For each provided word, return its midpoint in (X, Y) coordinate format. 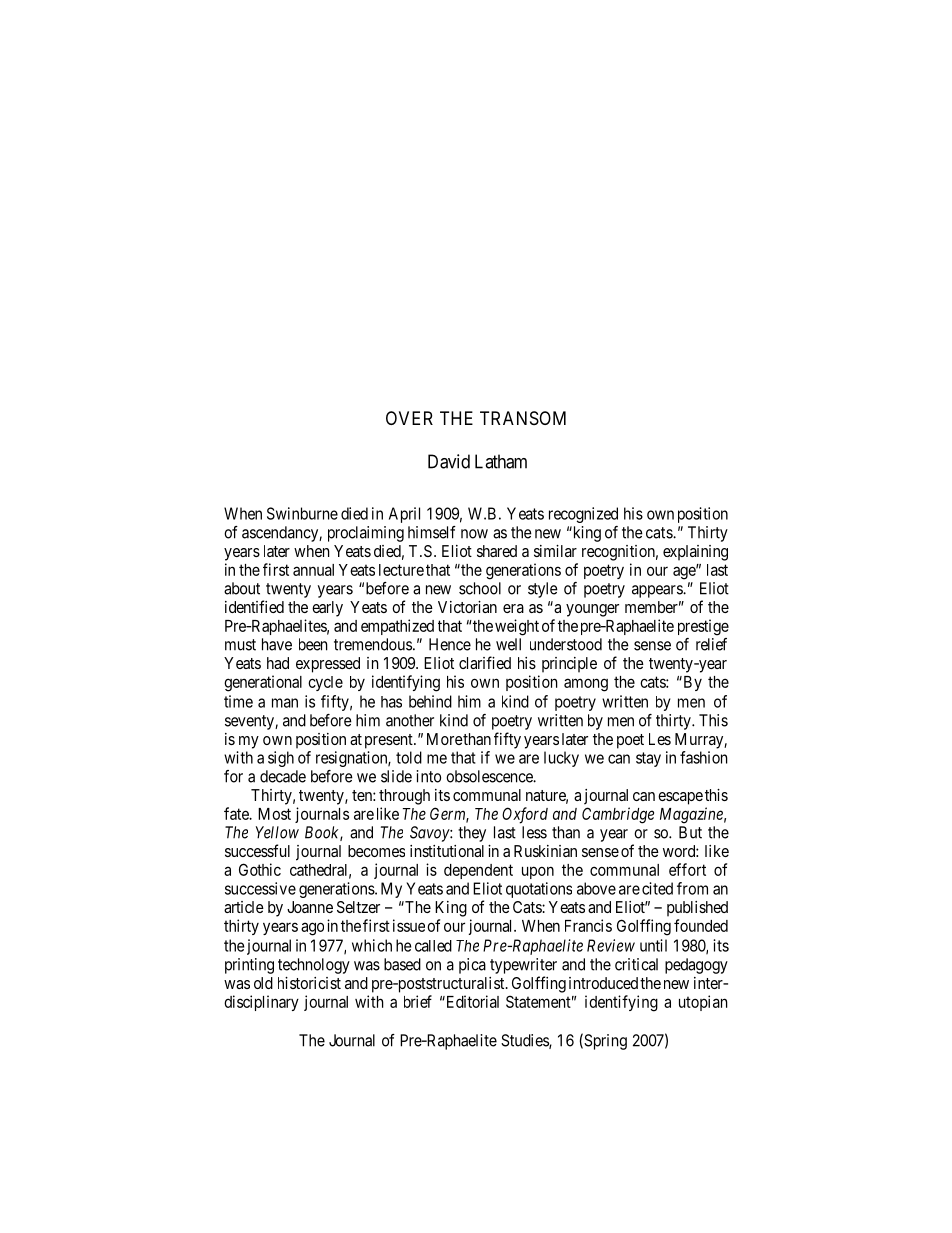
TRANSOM (523, 418)
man (285, 703)
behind (430, 701)
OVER (409, 418)
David (449, 461)
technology (314, 966)
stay (648, 759)
